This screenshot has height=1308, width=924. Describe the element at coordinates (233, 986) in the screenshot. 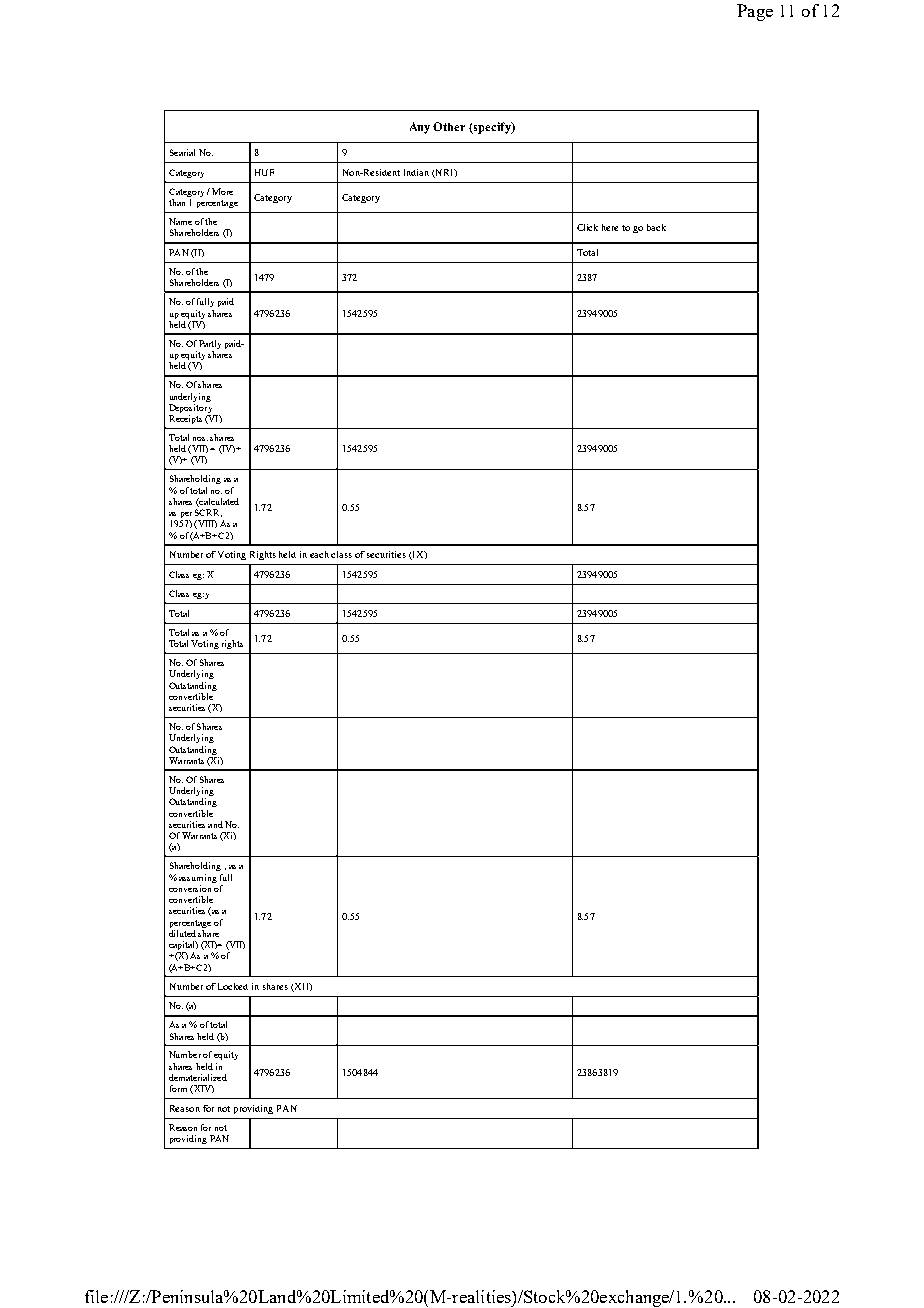

I see `Locked` at that location.
